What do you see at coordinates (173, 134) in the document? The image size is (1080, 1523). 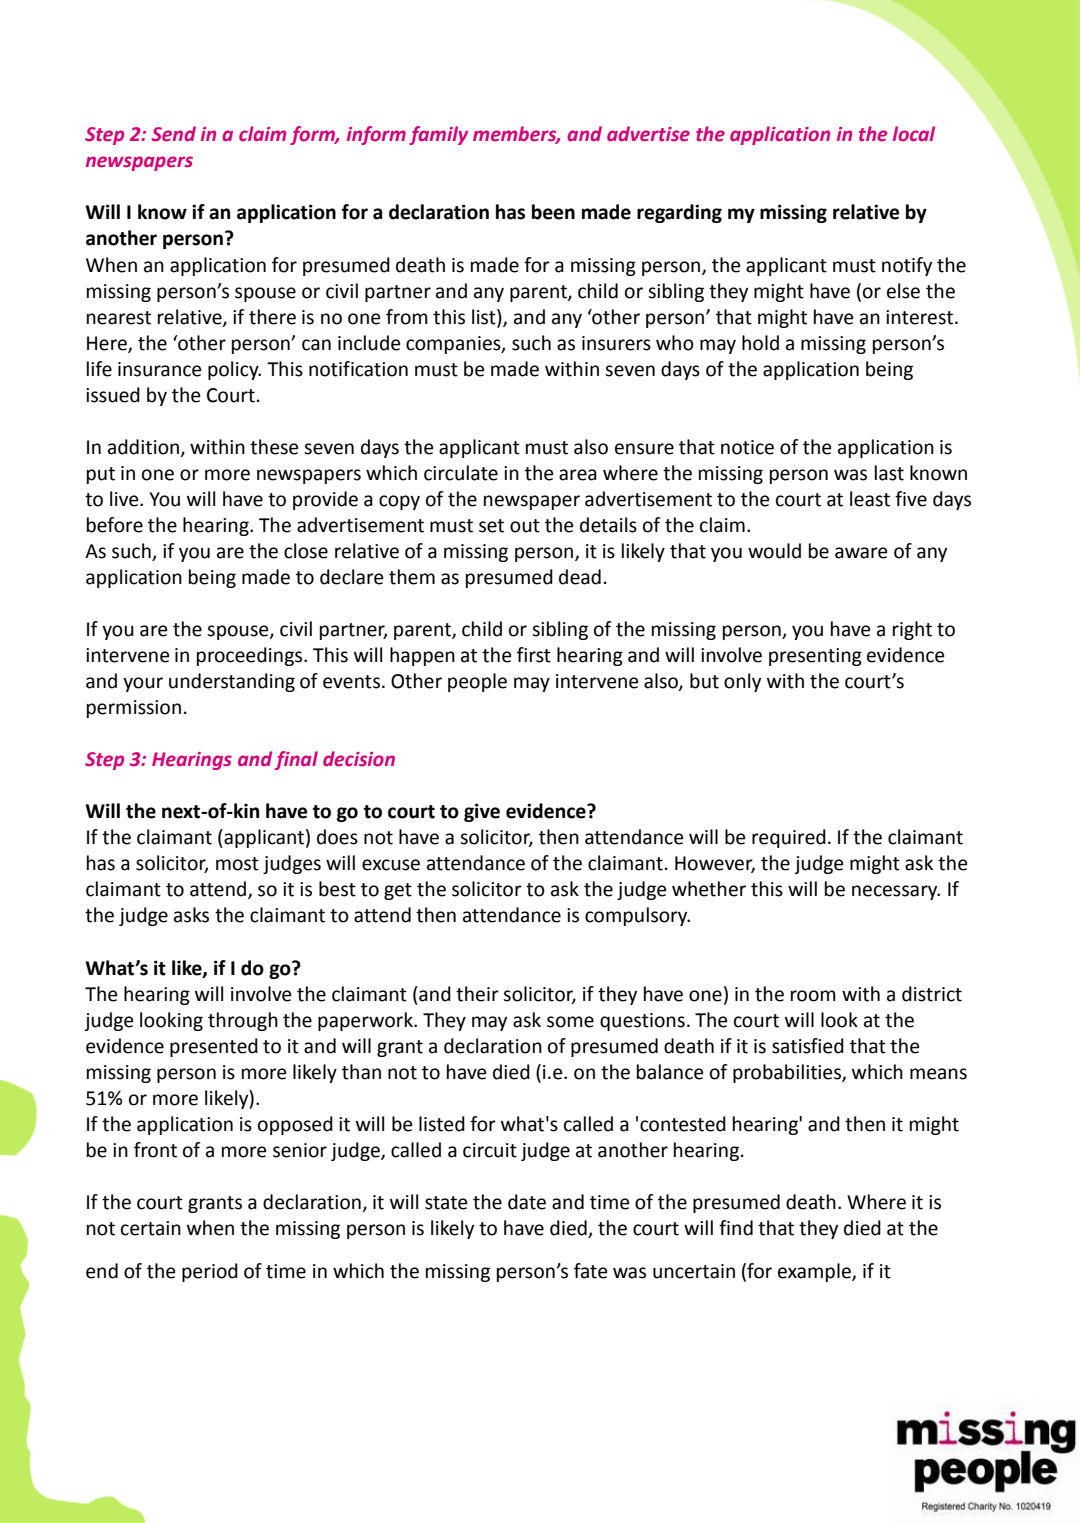 I see `Send` at bounding box center [173, 134].
